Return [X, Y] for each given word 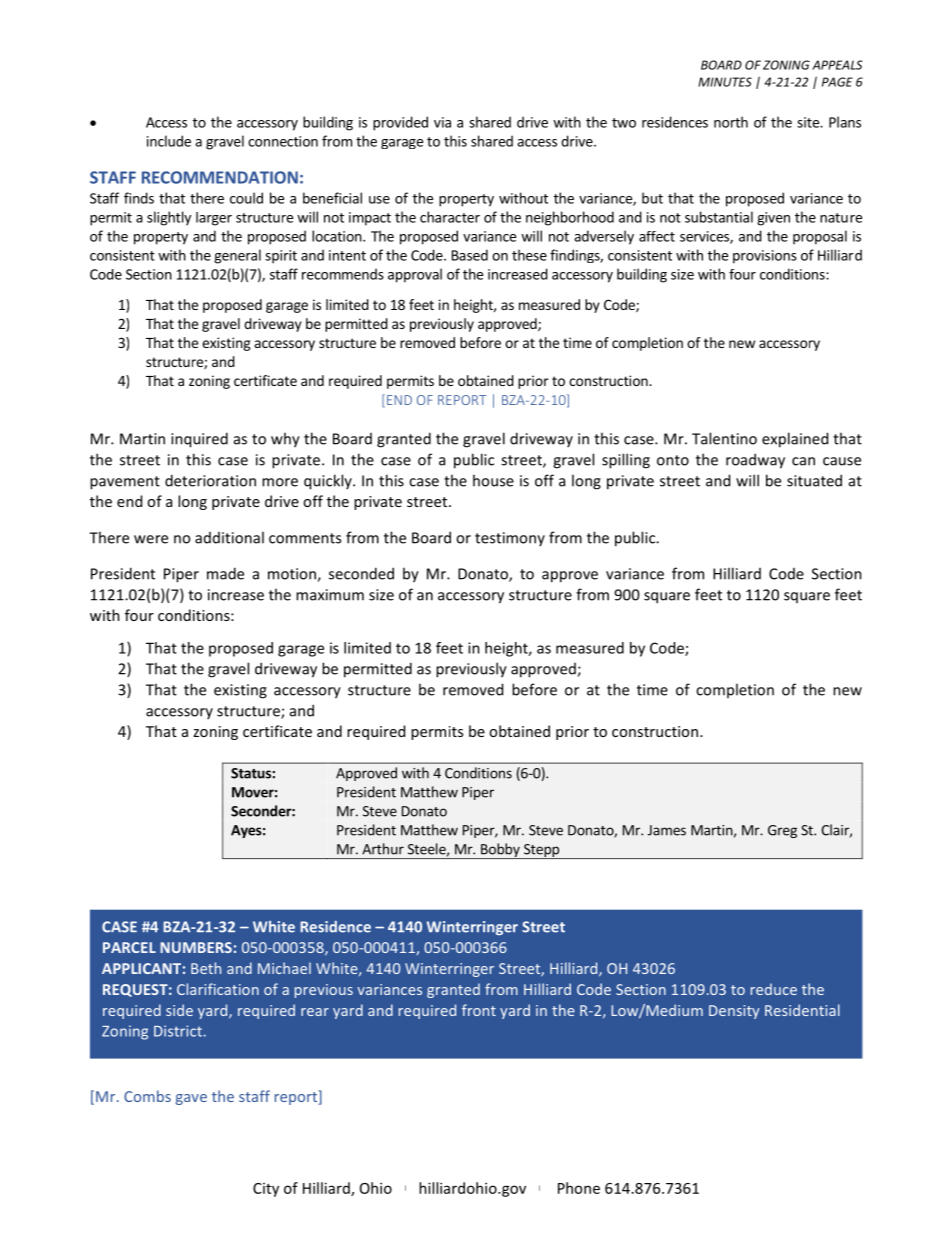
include [169, 141]
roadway [755, 461]
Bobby [500, 851]
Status [252, 773]
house [493, 480]
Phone [579, 1188]
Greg [782, 831]
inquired [199, 440]
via [442, 122]
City [266, 1190]
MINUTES [725, 82]
